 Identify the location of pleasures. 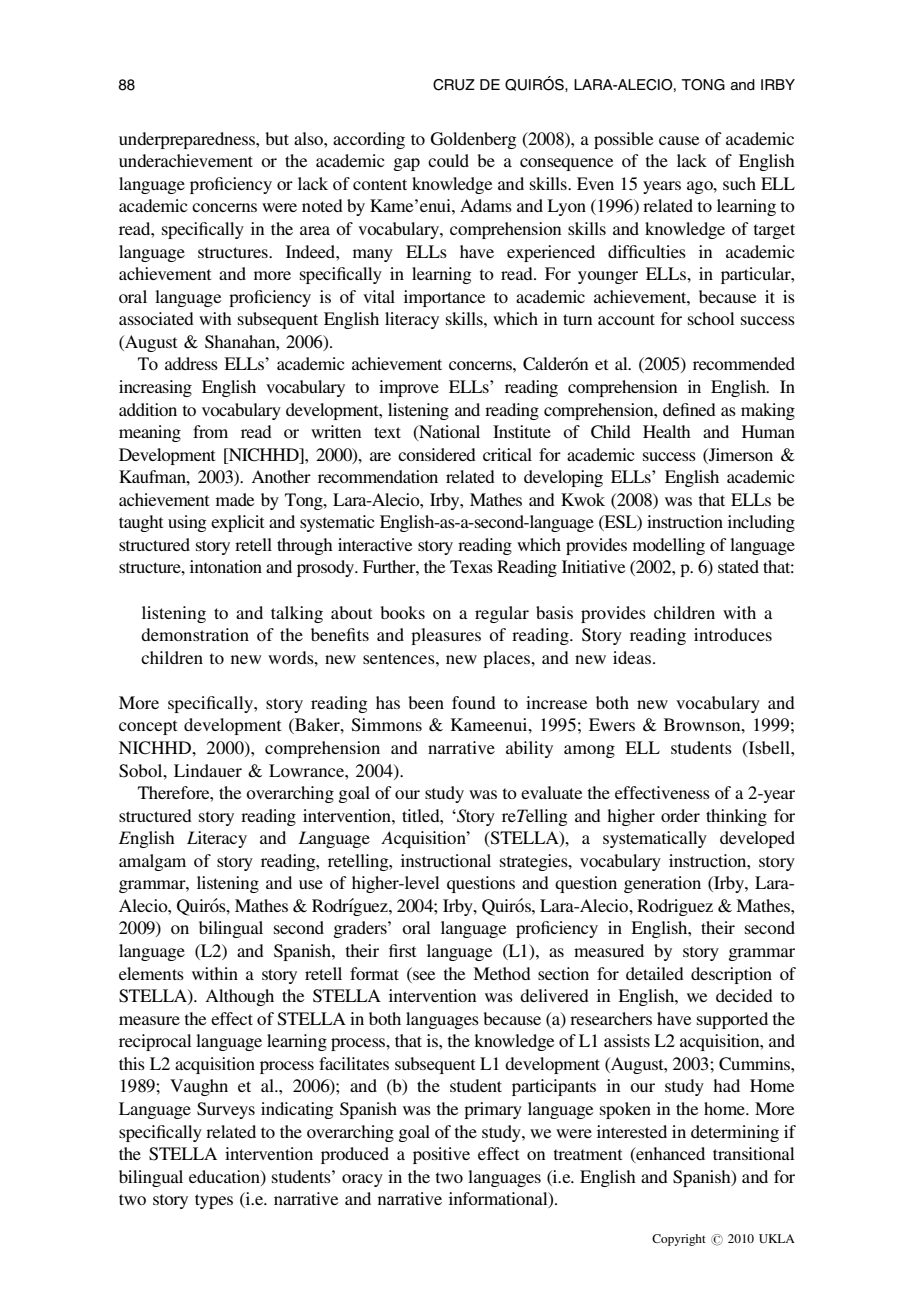
(446, 636).
